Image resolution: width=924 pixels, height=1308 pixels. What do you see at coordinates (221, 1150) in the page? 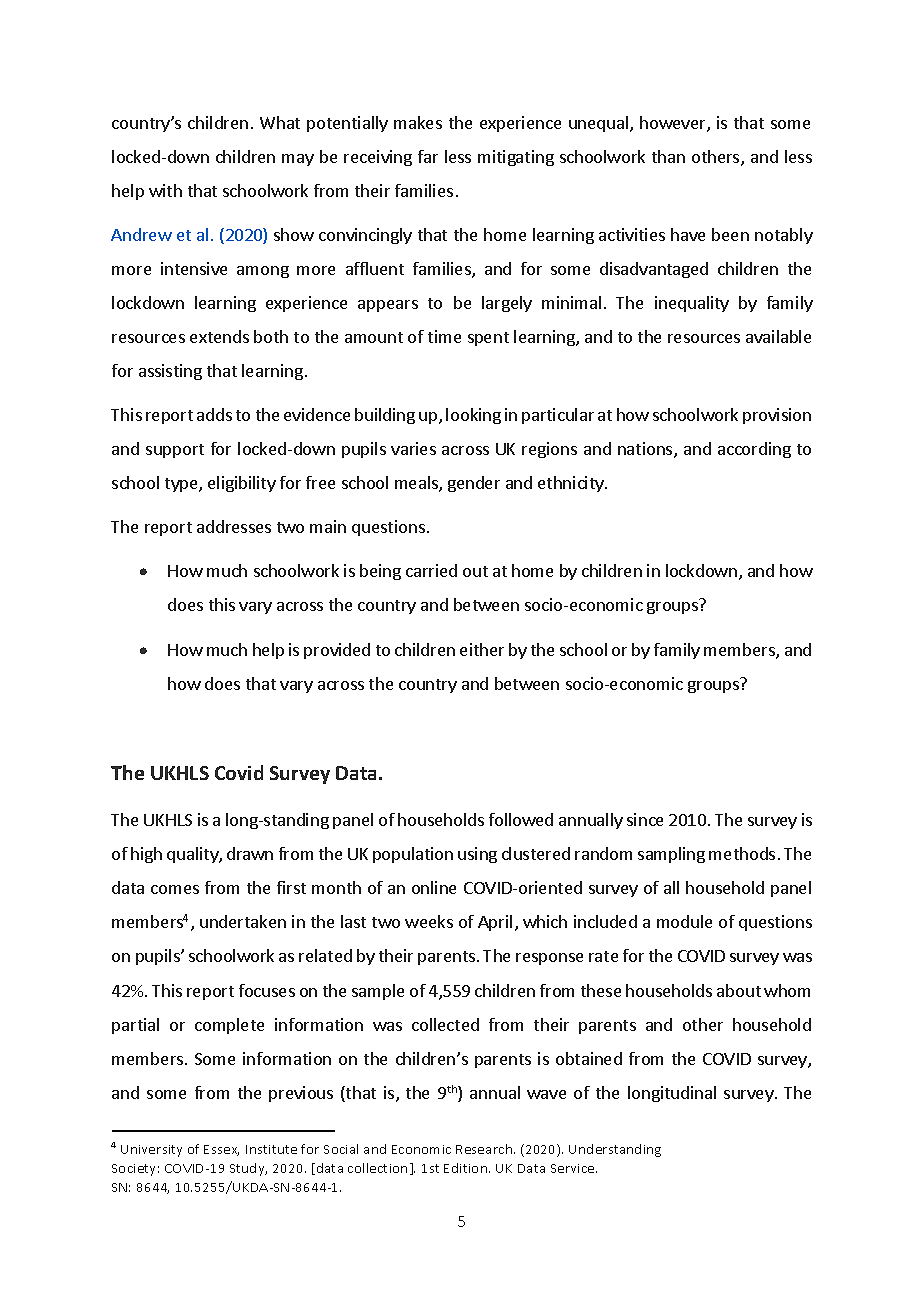
I see `Essex` at bounding box center [221, 1150].
